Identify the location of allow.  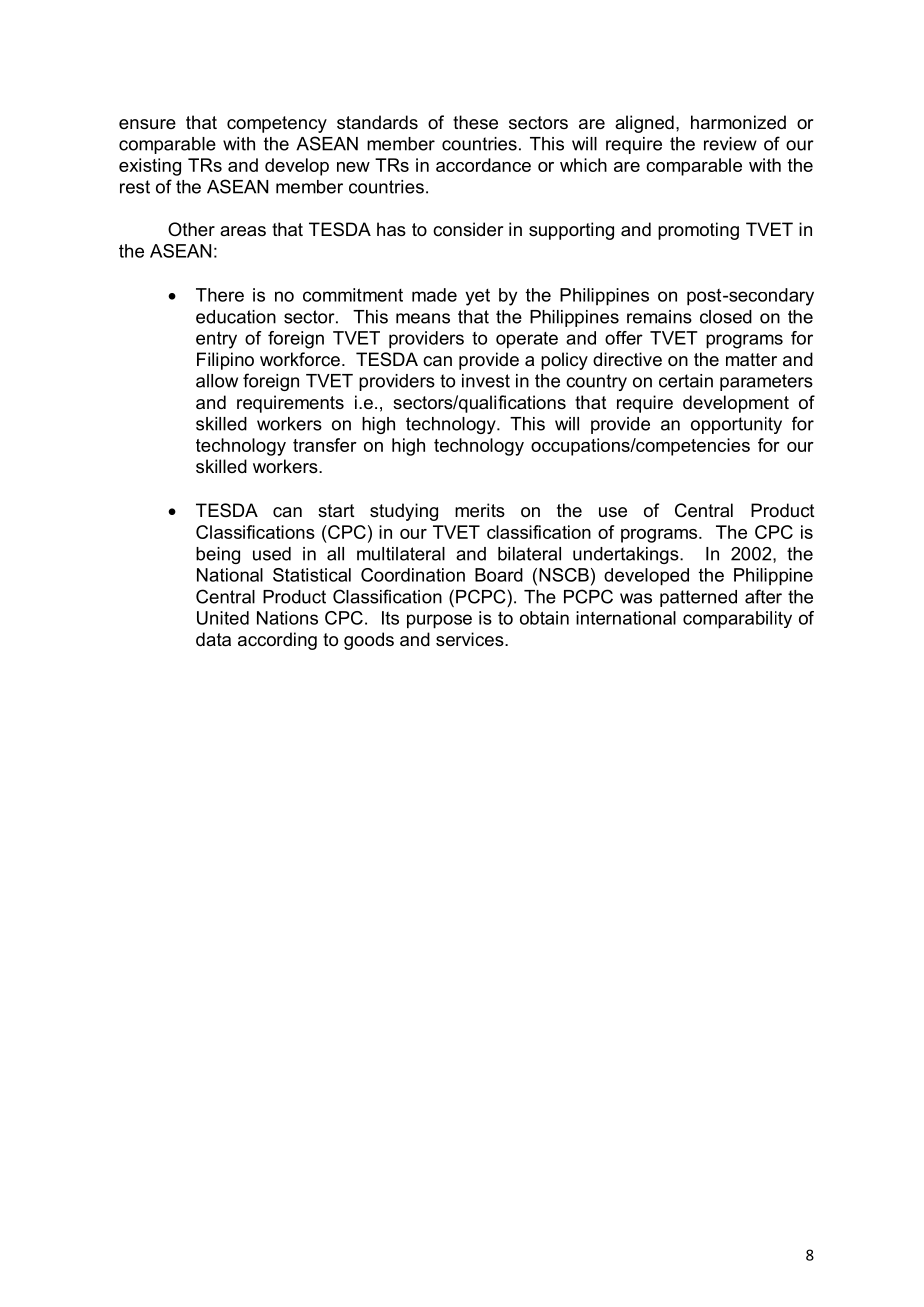
(217, 381).
